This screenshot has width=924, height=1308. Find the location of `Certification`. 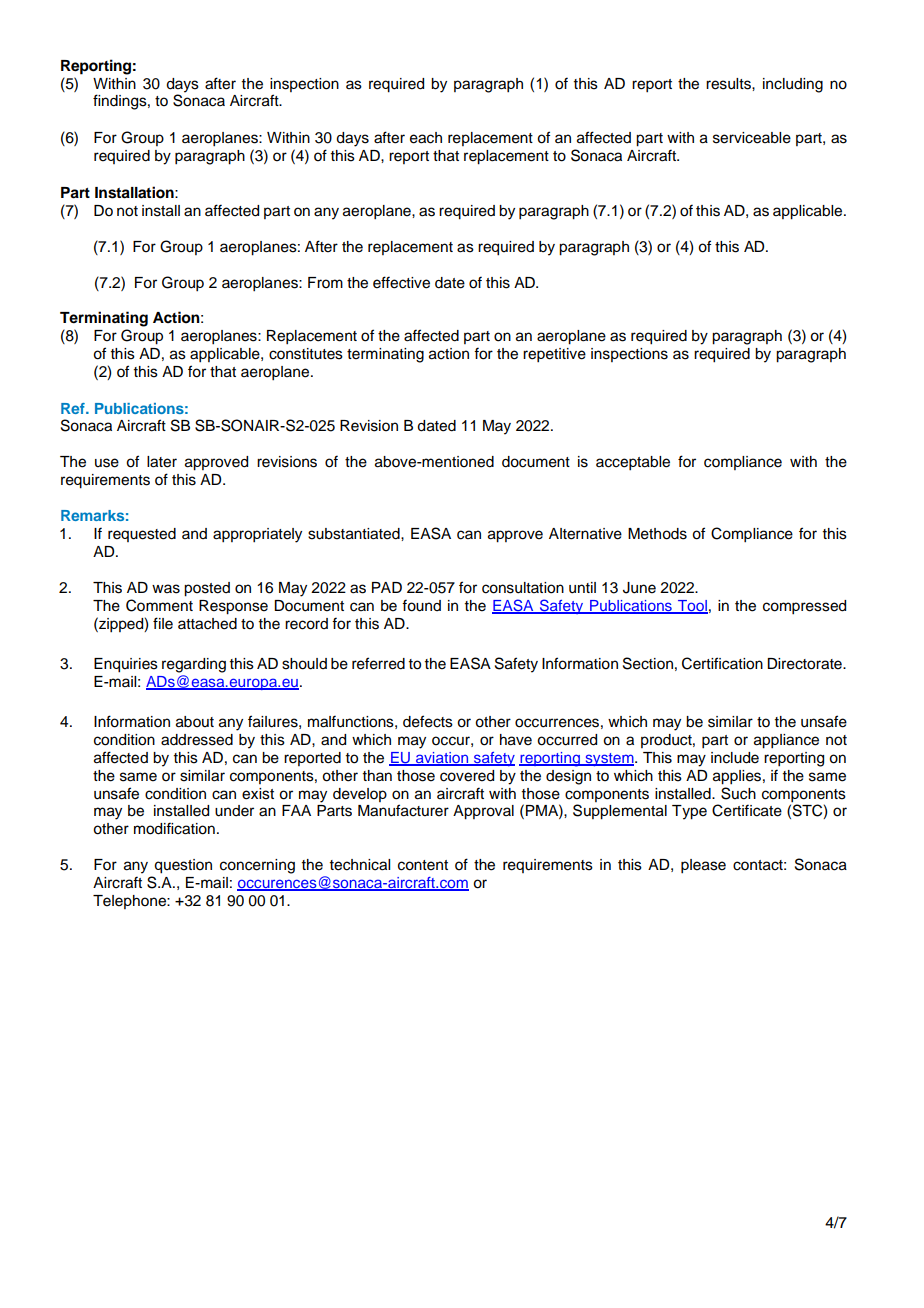

Certification is located at coordinates (722, 663).
